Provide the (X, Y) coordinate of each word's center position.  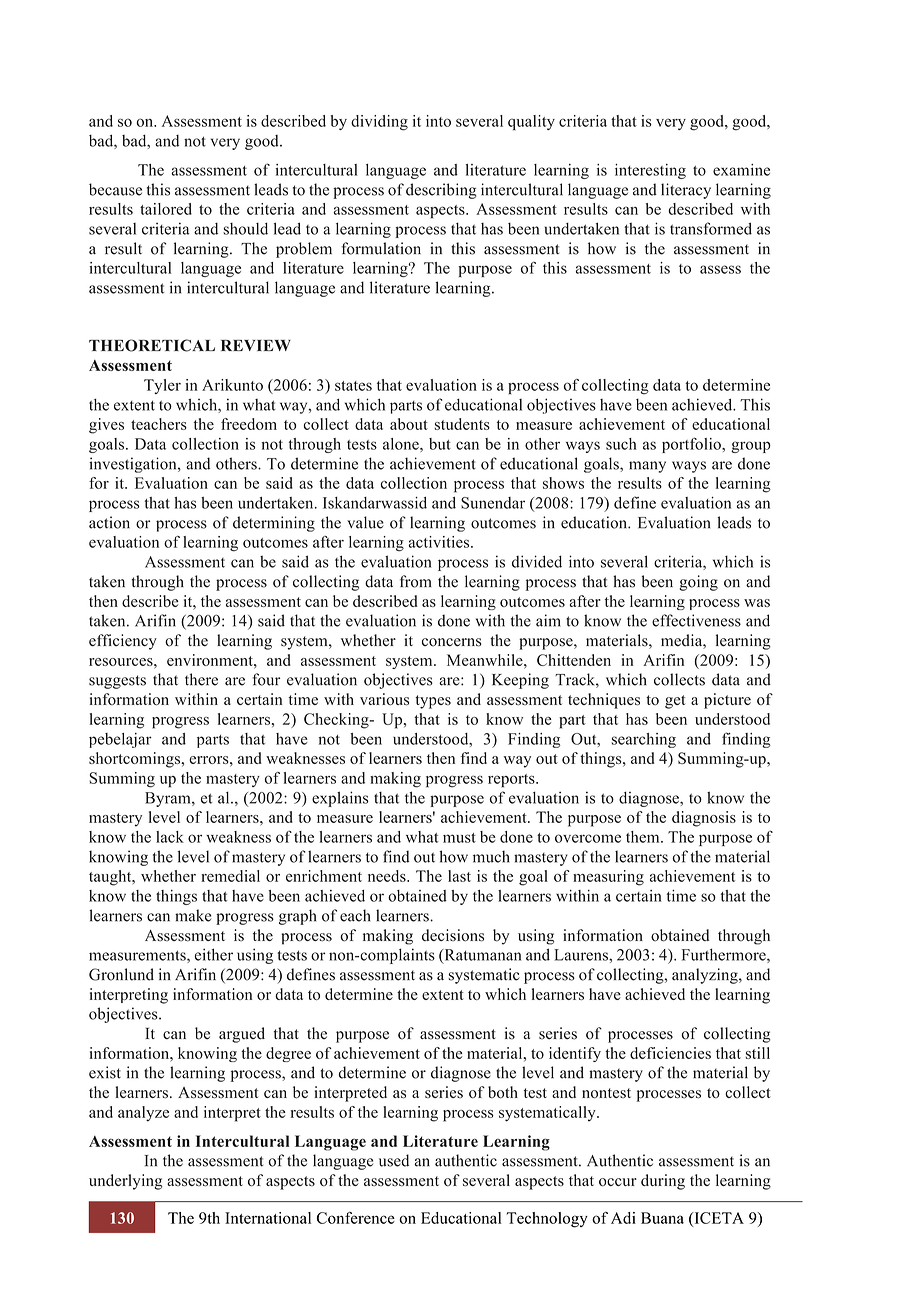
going (698, 583)
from (416, 581)
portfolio (692, 445)
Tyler (162, 386)
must (459, 838)
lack (170, 837)
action (109, 522)
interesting (650, 171)
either (214, 954)
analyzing (706, 976)
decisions (453, 935)
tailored (166, 209)
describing (441, 191)
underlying (126, 1182)
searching (644, 740)
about (409, 424)
